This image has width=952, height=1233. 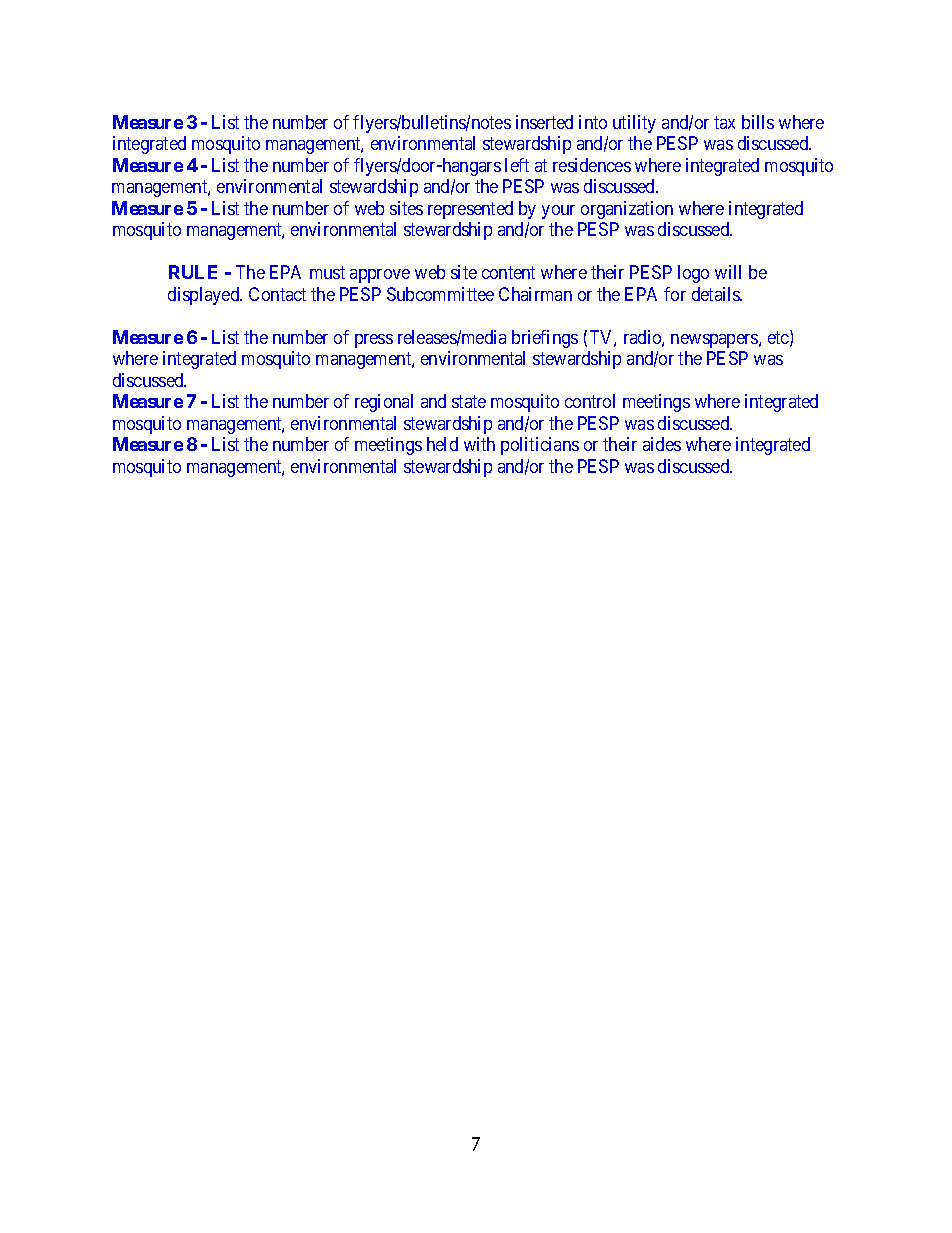 I want to click on your, so click(x=558, y=212).
